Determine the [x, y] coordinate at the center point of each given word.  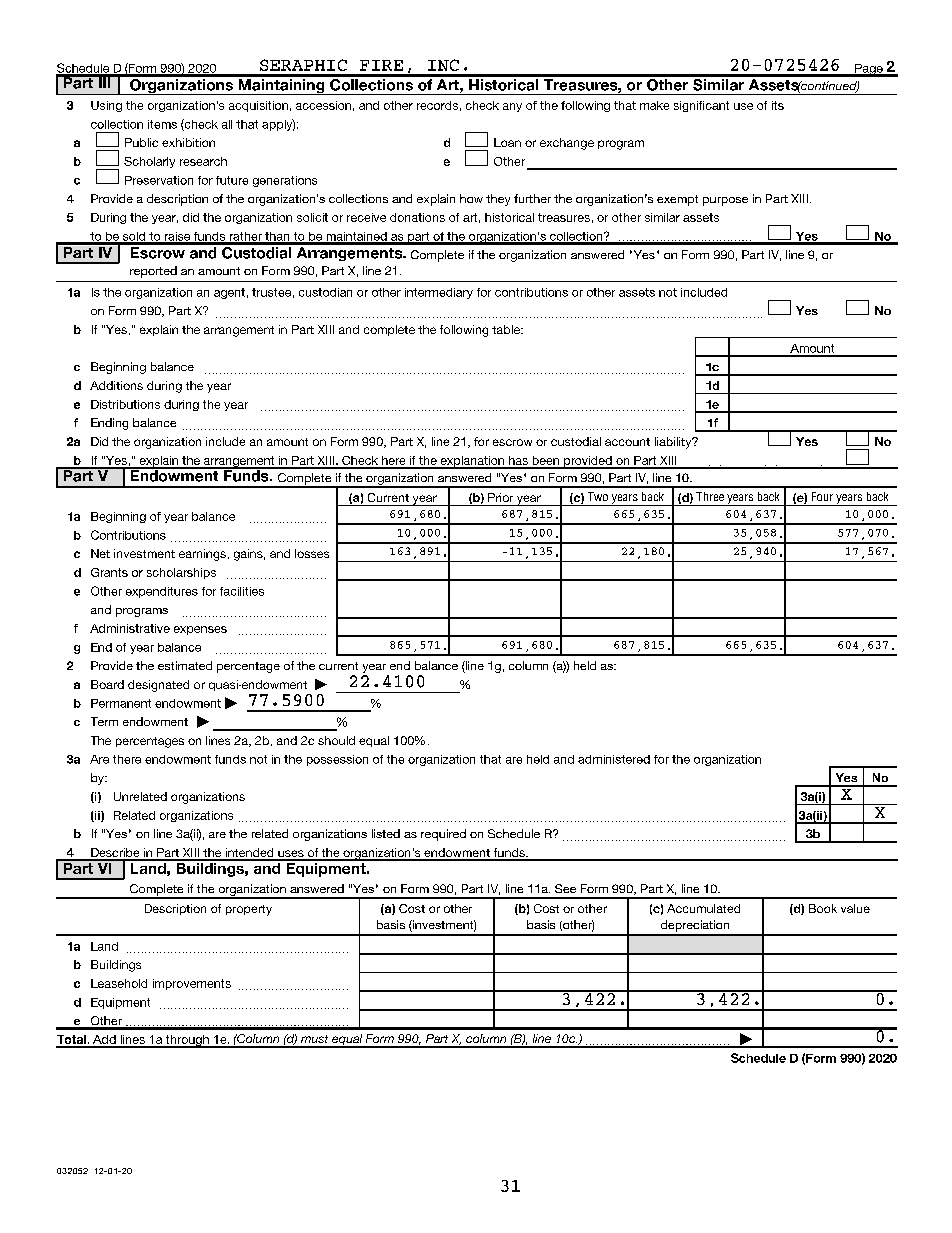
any [512, 107]
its [778, 105]
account [627, 442]
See [565, 888]
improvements [192, 984]
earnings [202, 555]
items [162, 124]
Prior [500, 497]
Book [823, 908]
